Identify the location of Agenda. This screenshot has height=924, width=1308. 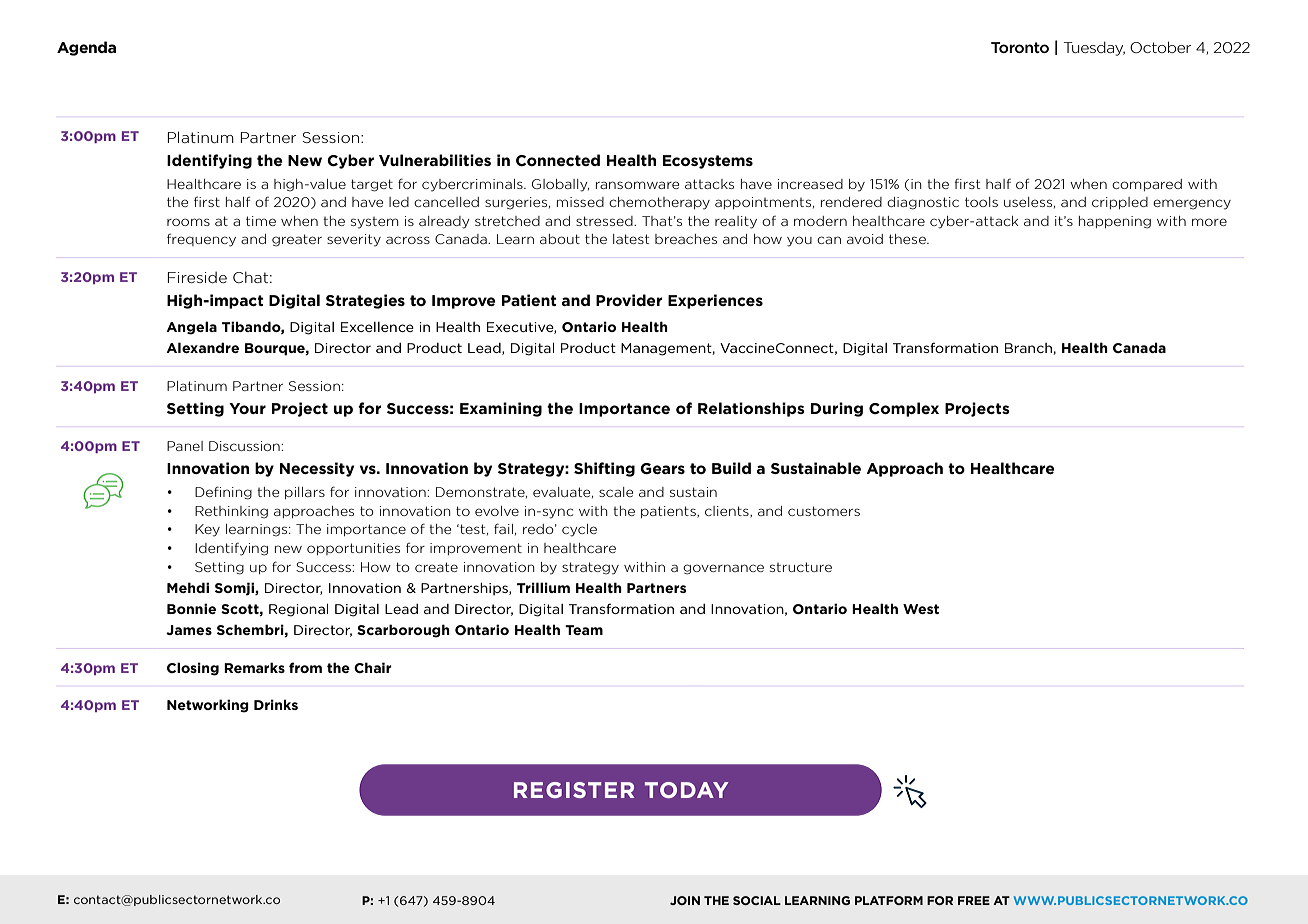
(86, 48).
